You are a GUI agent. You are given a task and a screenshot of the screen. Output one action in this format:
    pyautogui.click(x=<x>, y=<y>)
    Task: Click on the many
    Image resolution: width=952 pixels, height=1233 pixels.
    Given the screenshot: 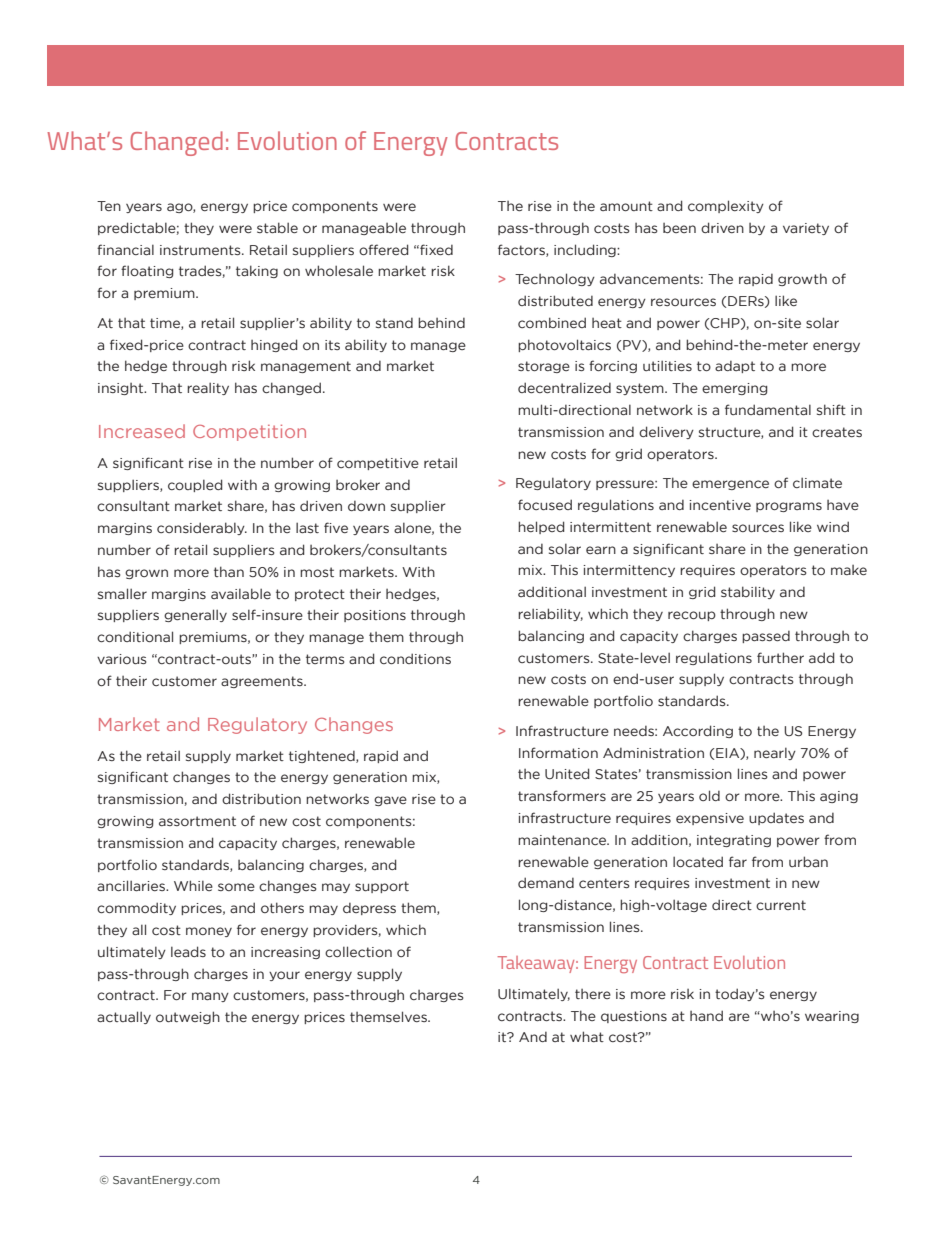 What is the action you would take?
    pyautogui.click(x=210, y=997)
